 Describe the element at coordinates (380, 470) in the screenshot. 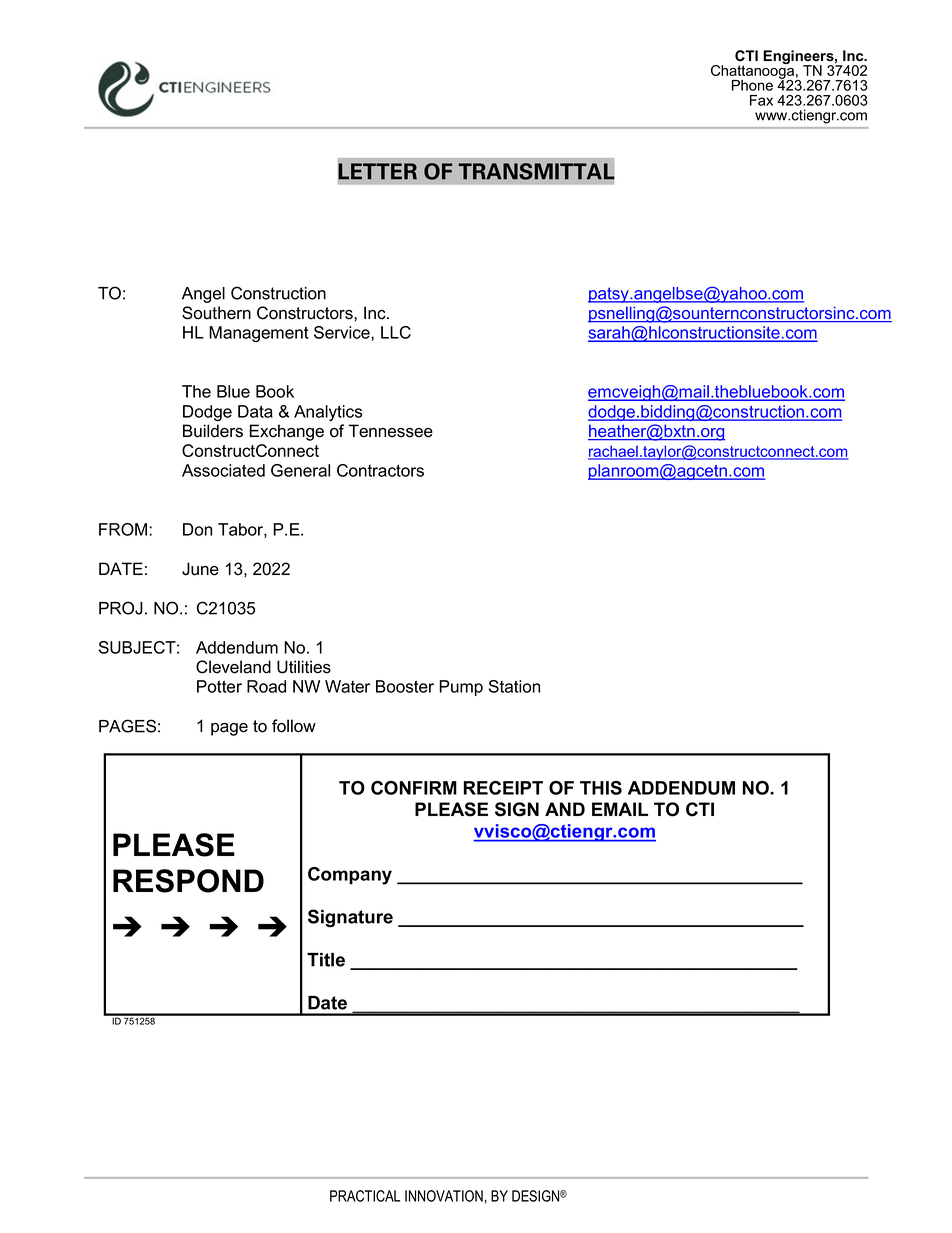

I see `Contractors` at that location.
